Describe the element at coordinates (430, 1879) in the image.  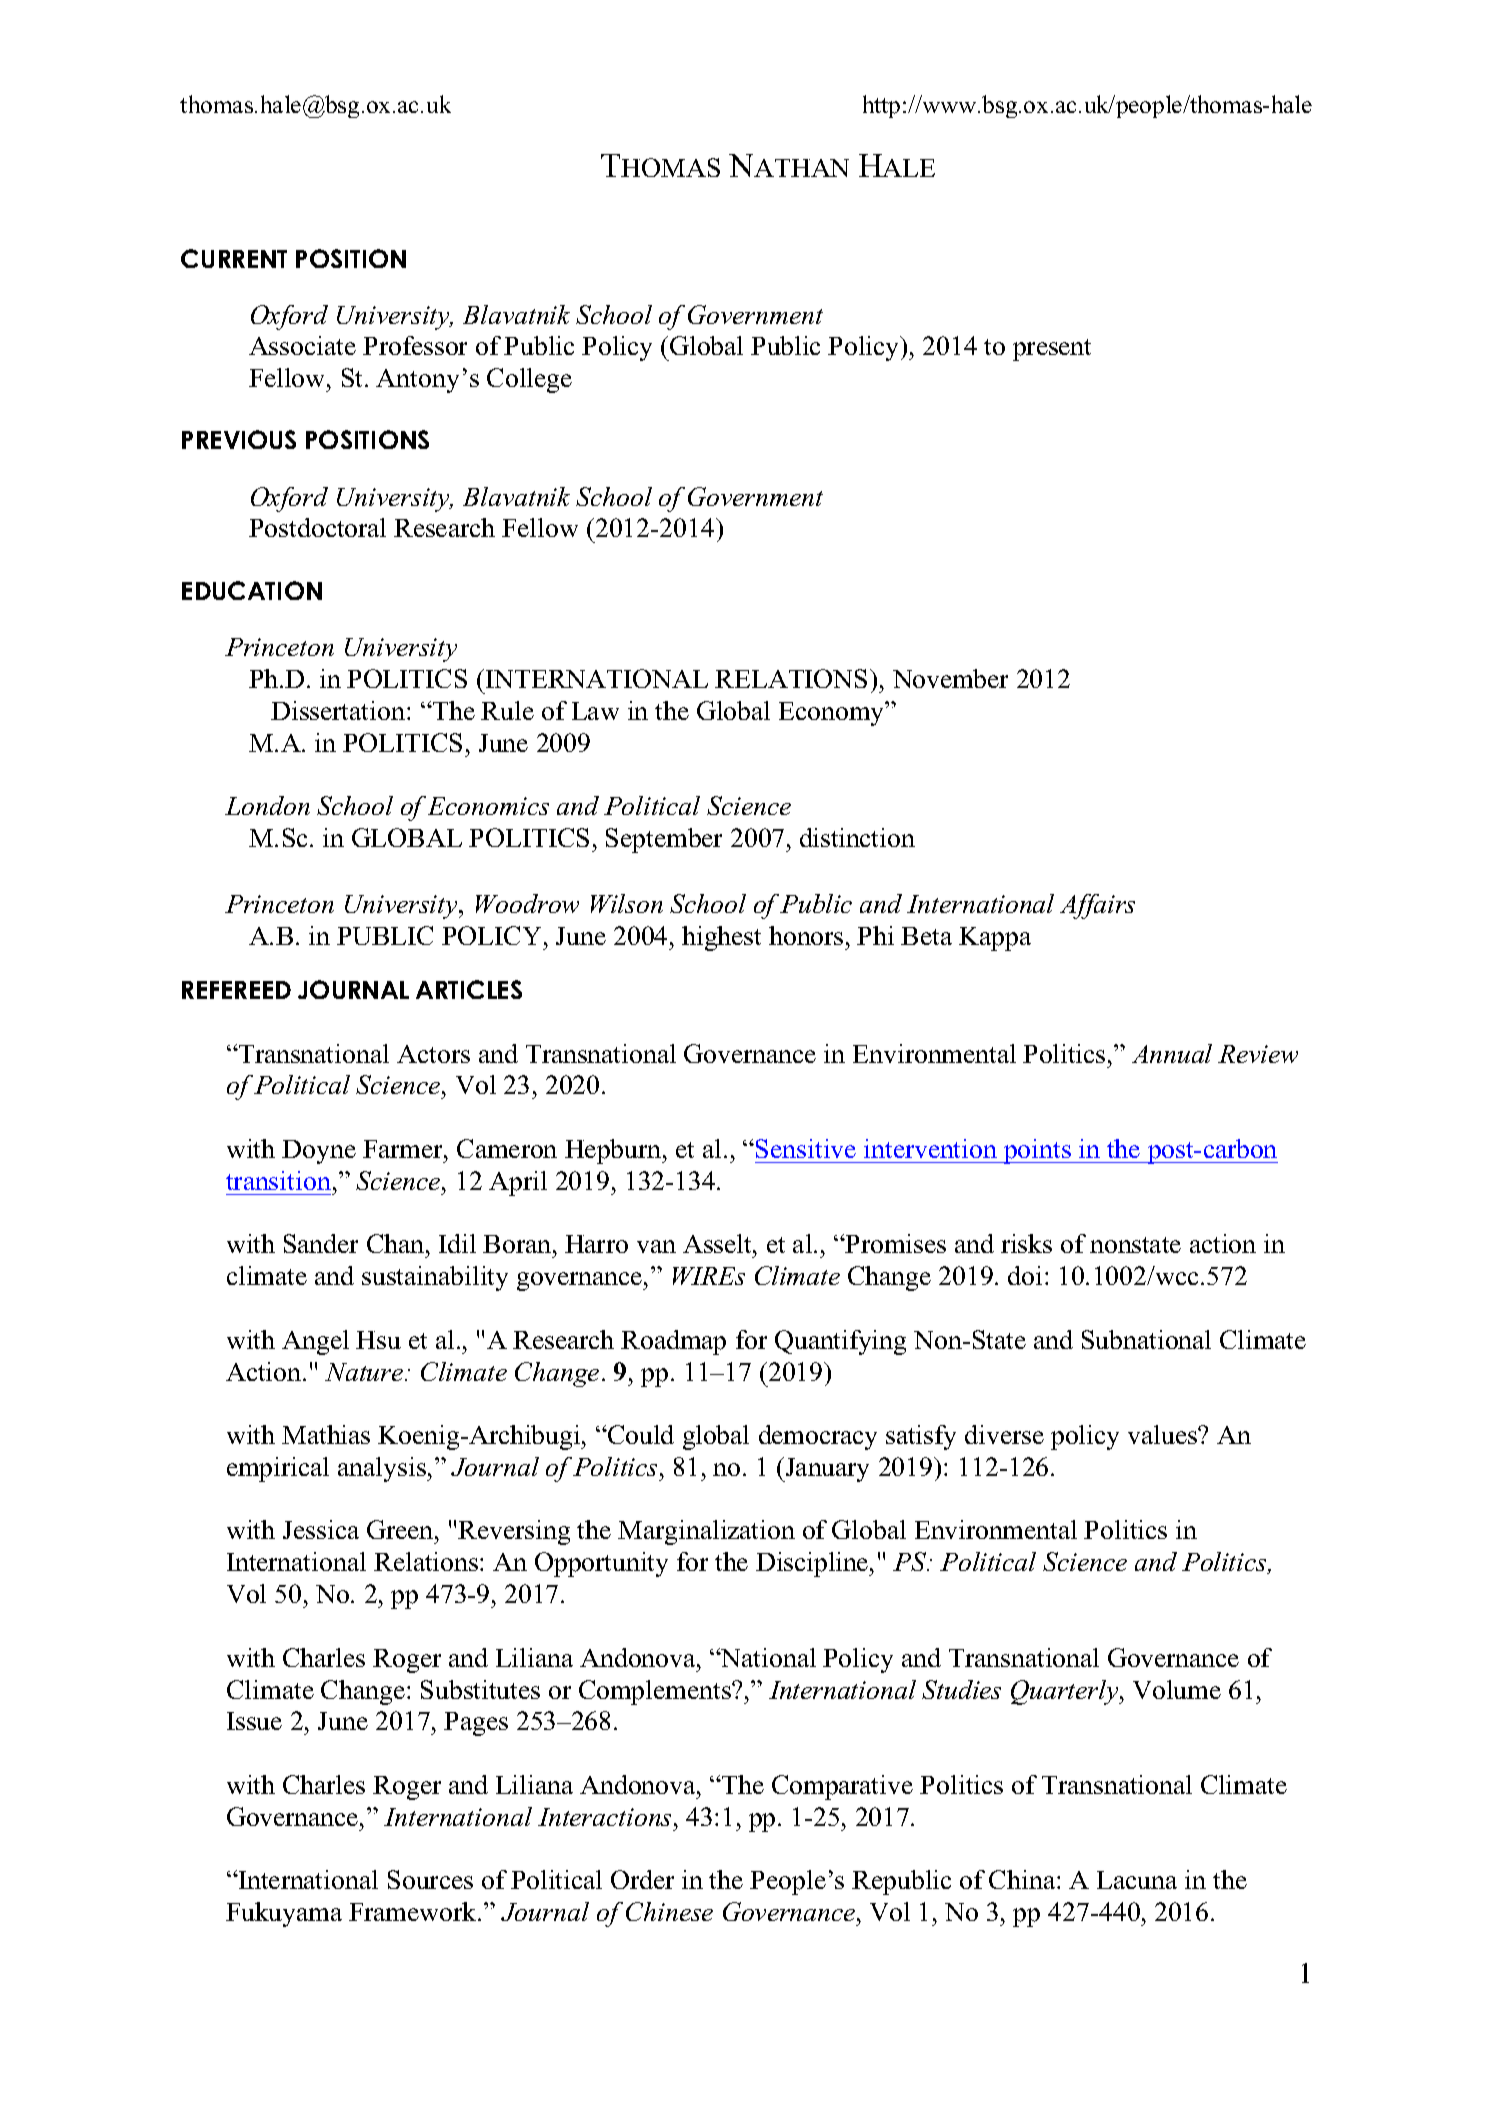
I see `Sources` at that location.
